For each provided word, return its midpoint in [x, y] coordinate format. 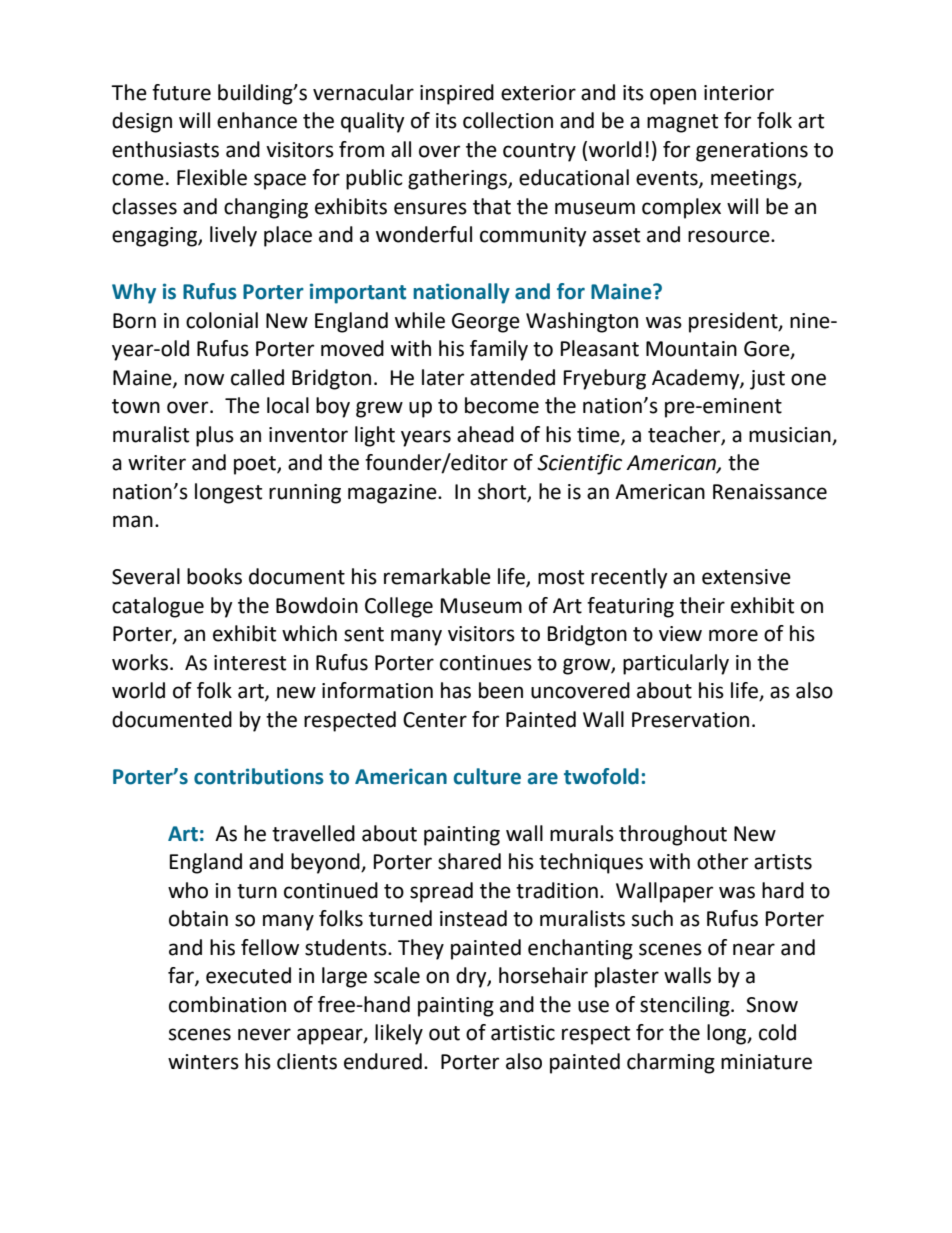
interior [739, 93]
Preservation [690, 720]
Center [435, 720]
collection [508, 120]
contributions [259, 776]
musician [790, 435]
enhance [257, 120]
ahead [485, 434]
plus [215, 436]
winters [203, 1062]
